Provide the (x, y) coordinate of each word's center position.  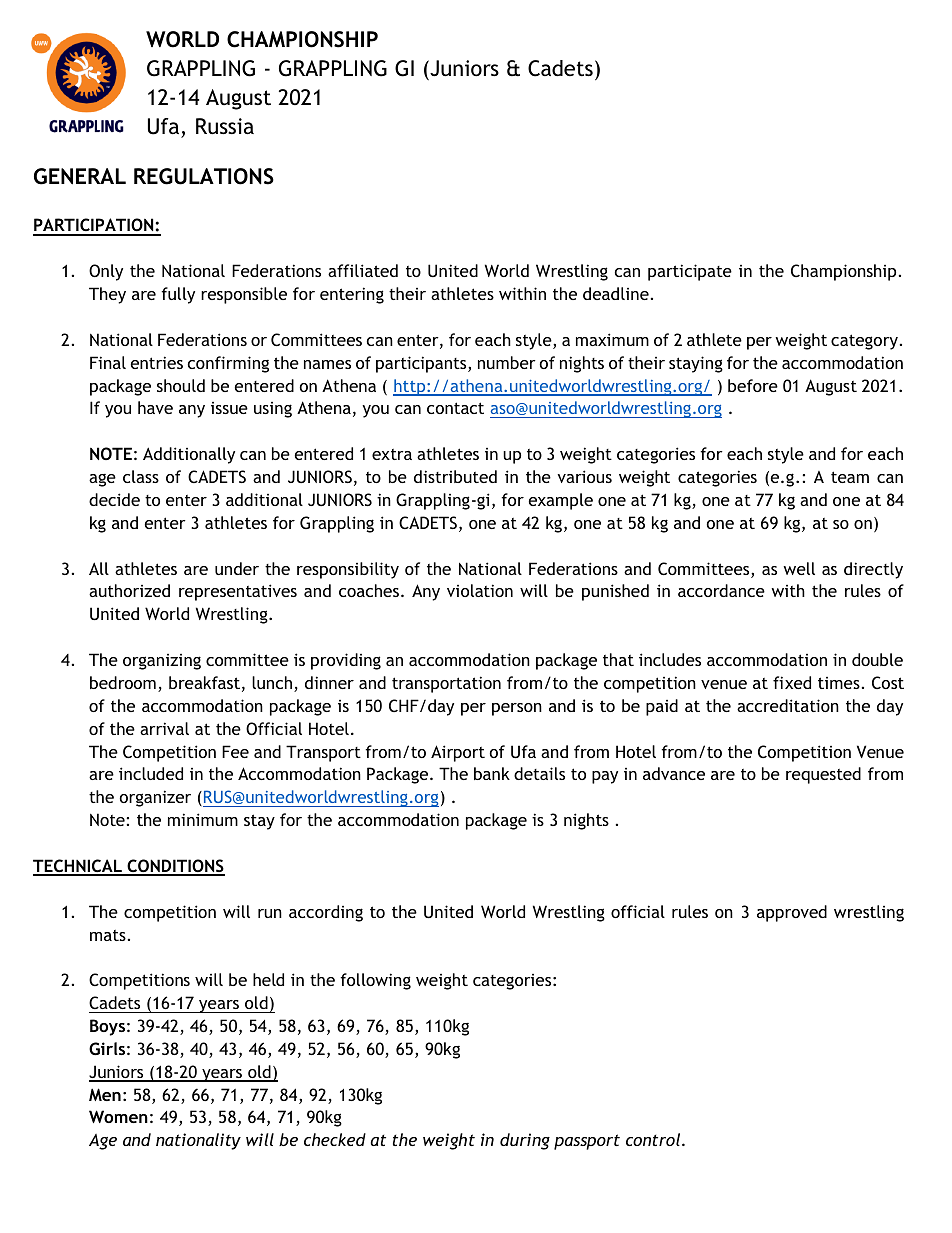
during (525, 1141)
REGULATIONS (204, 176)
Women (118, 1116)
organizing (162, 662)
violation (480, 590)
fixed (792, 682)
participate (690, 272)
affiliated (363, 270)
